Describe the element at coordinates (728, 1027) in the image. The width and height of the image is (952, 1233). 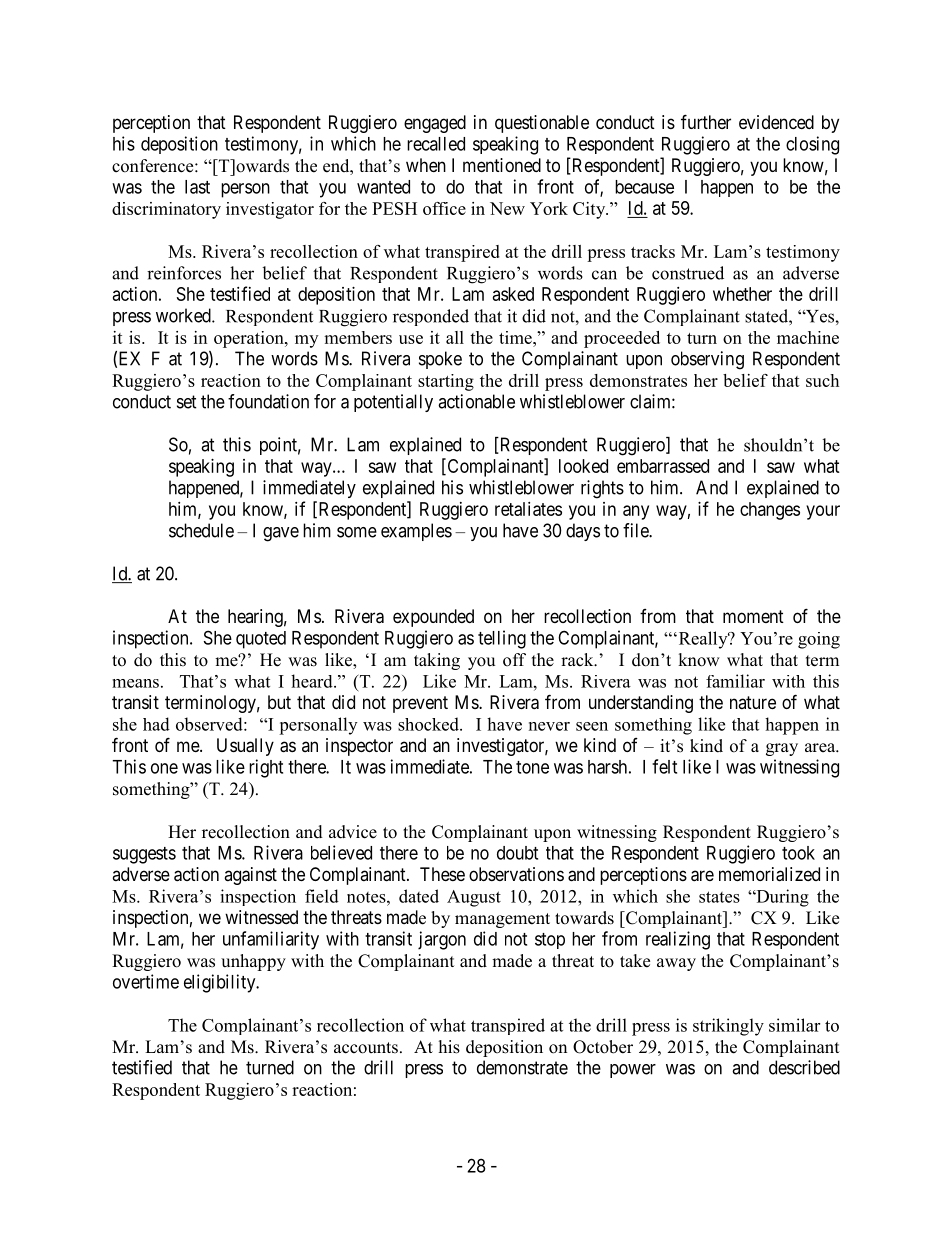
I see `strikingly` at that location.
